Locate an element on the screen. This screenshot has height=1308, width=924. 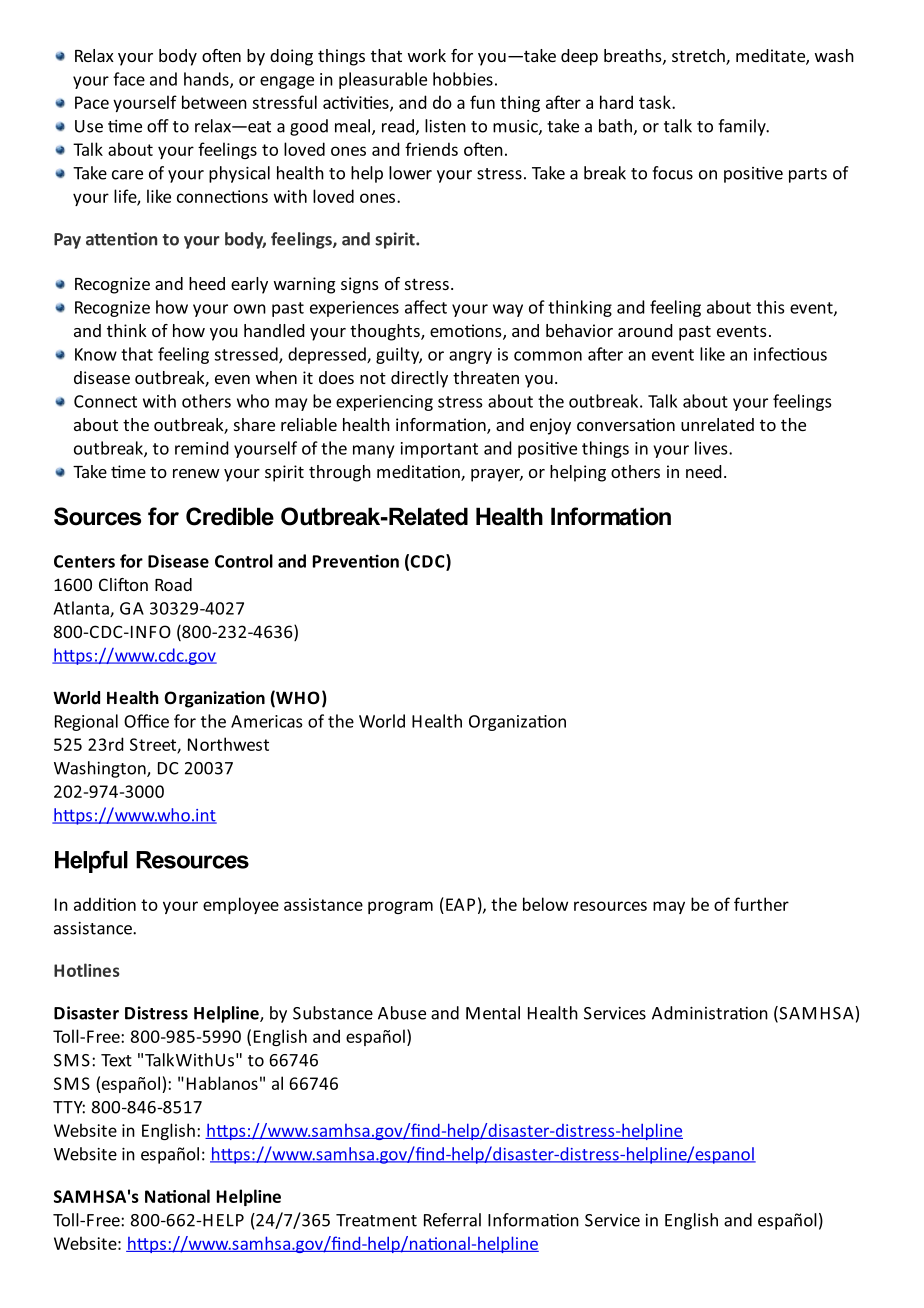
Text is located at coordinates (116, 1060).
